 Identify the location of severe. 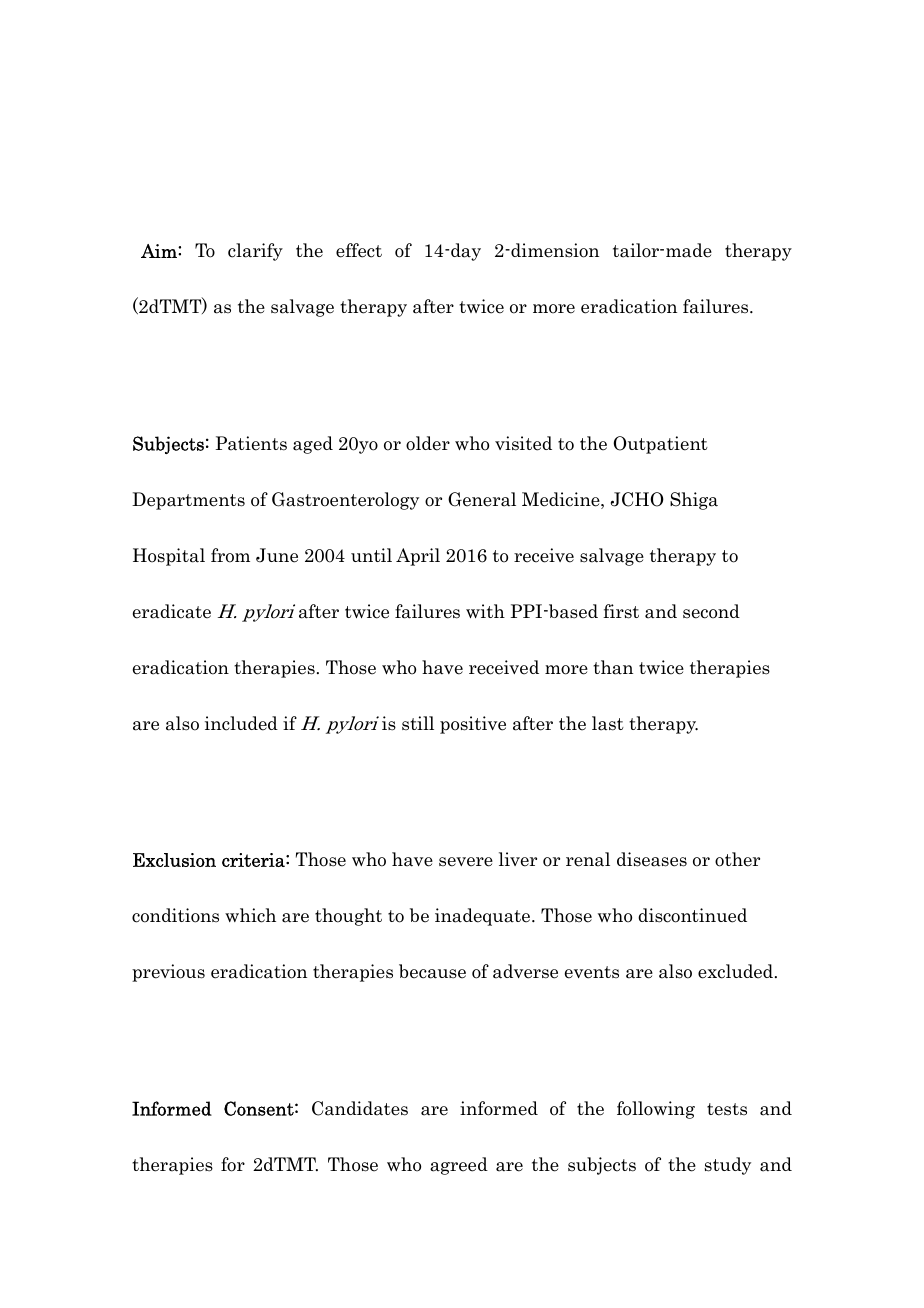
(466, 862).
